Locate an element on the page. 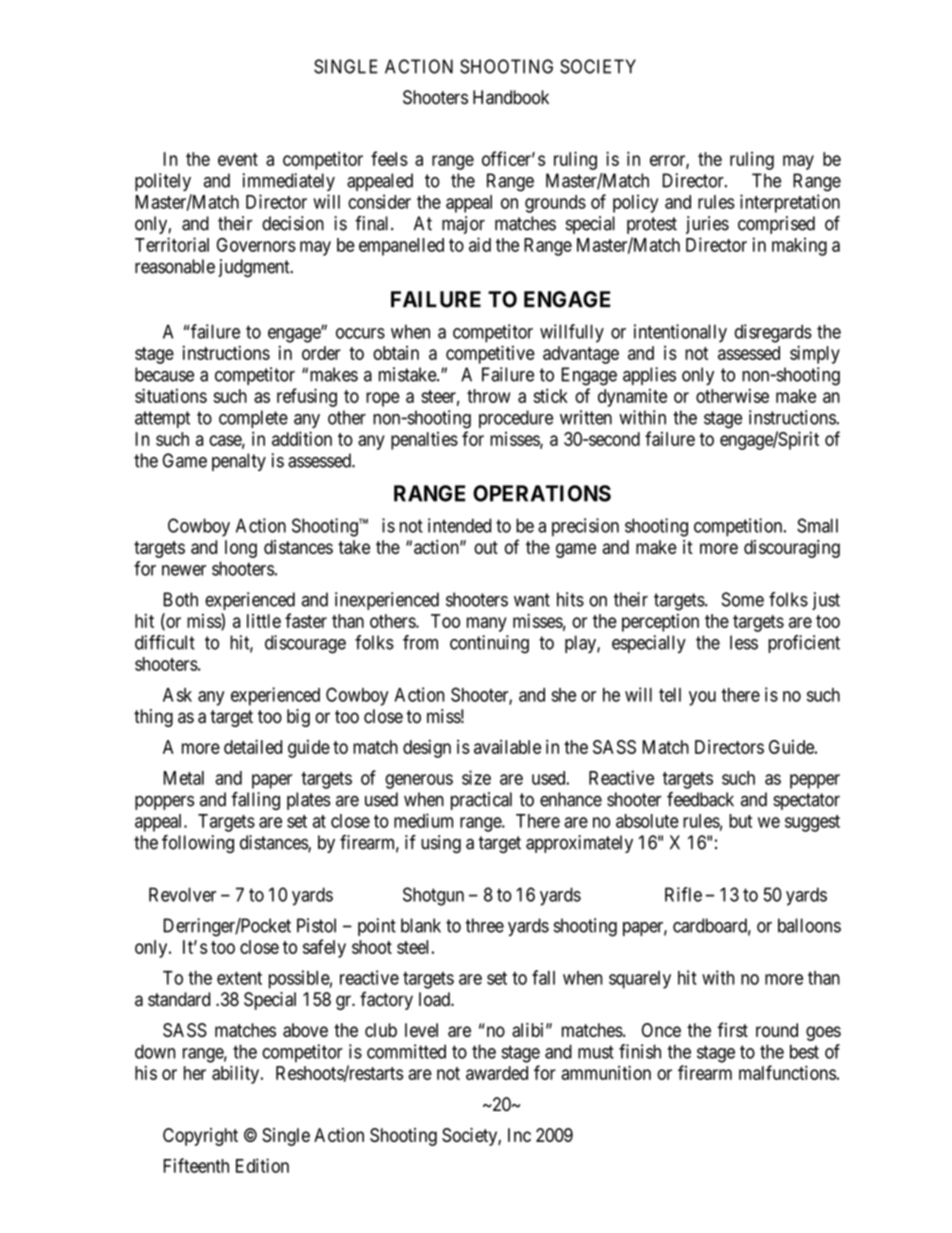 The height and width of the image is (1233, 952). event is located at coordinates (238, 159).
